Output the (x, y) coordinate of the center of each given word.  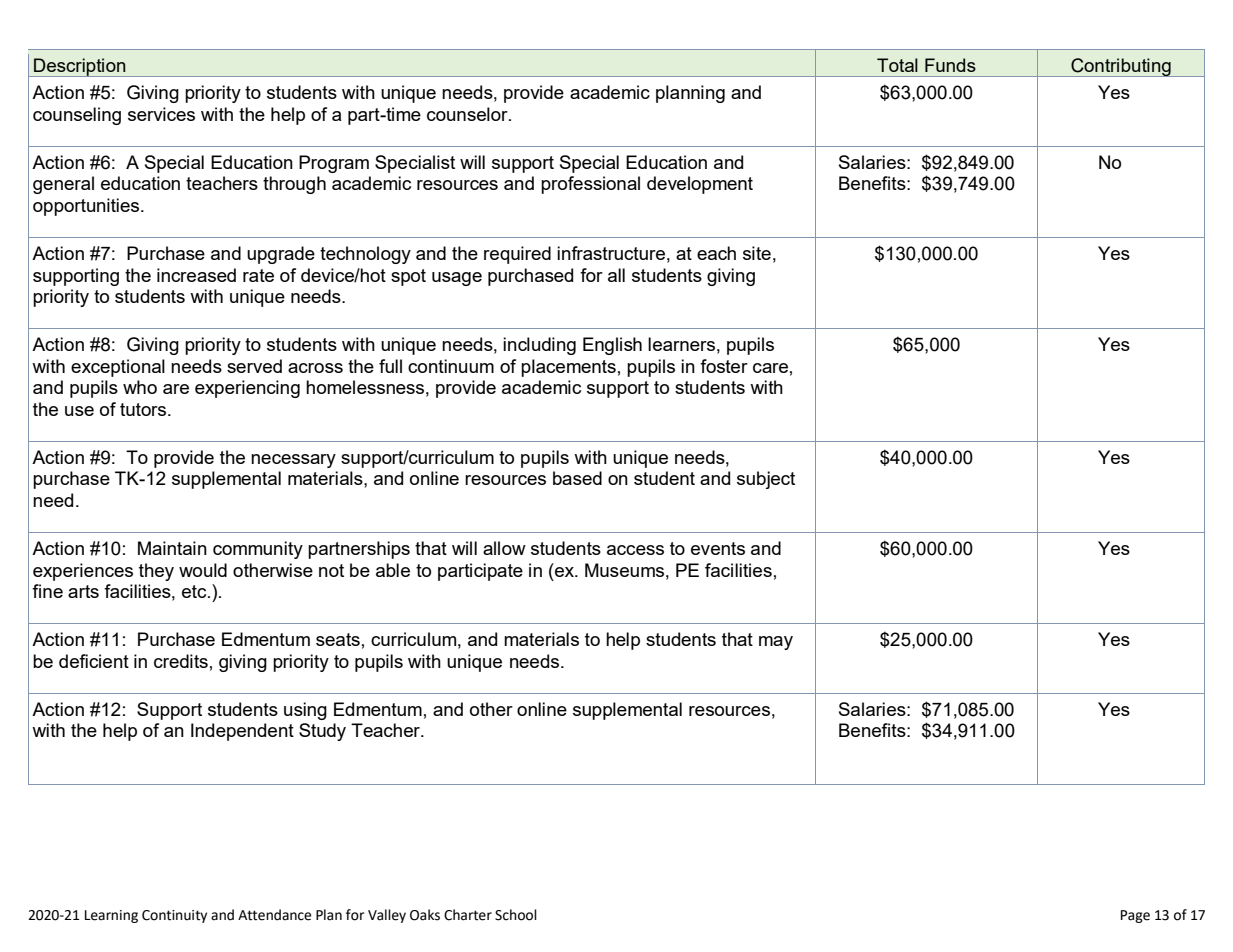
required (517, 255)
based (577, 478)
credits (181, 661)
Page (1135, 916)
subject (766, 480)
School (516, 915)
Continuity (174, 916)
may (776, 643)
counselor (468, 114)
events (718, 548)
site (757, 253)
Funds (950, 65)
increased (196, 275)
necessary (293, 461)
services (161, 114)
